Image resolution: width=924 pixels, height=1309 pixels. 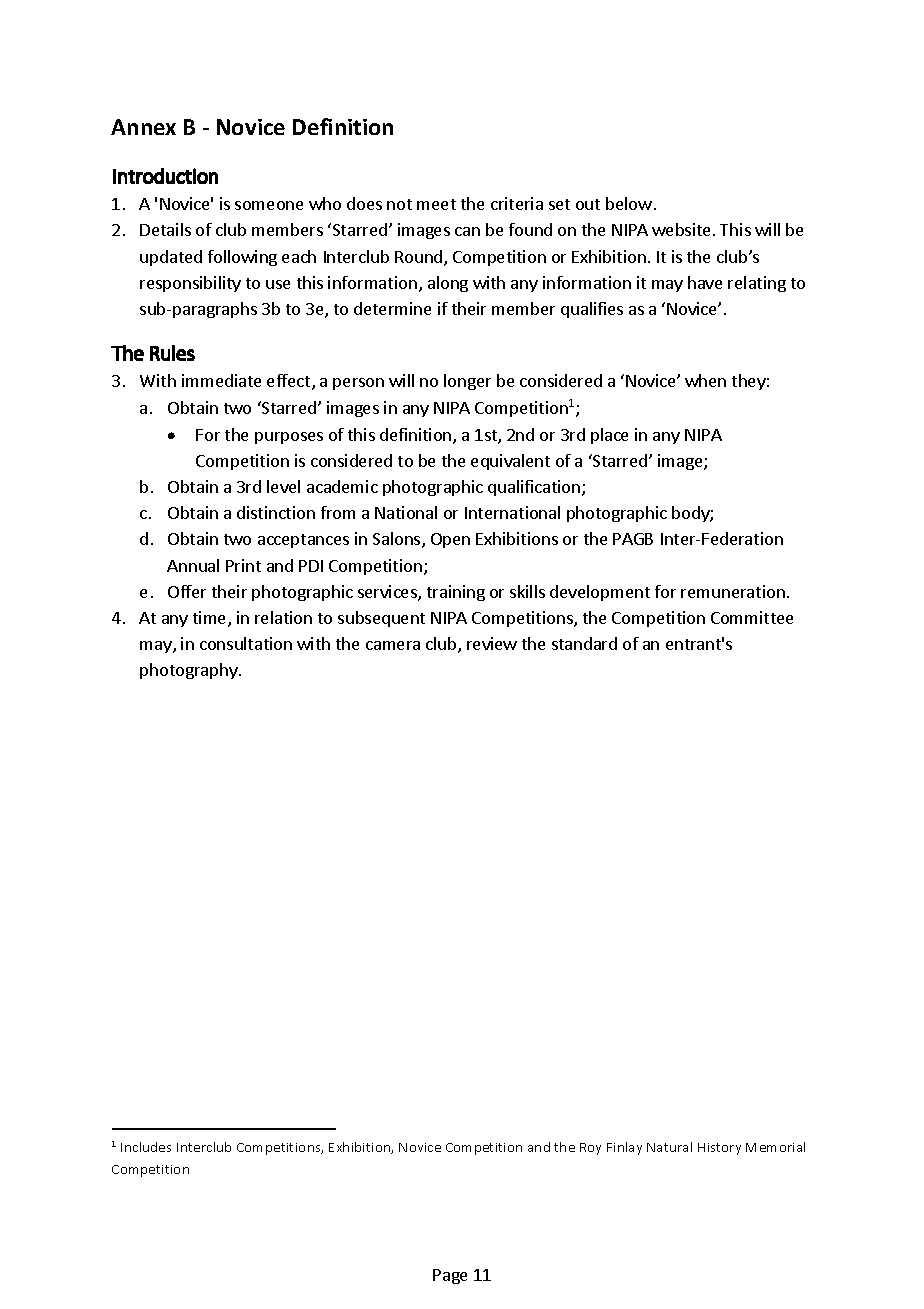 I want to click on meet, so click(x=436, y=204).
